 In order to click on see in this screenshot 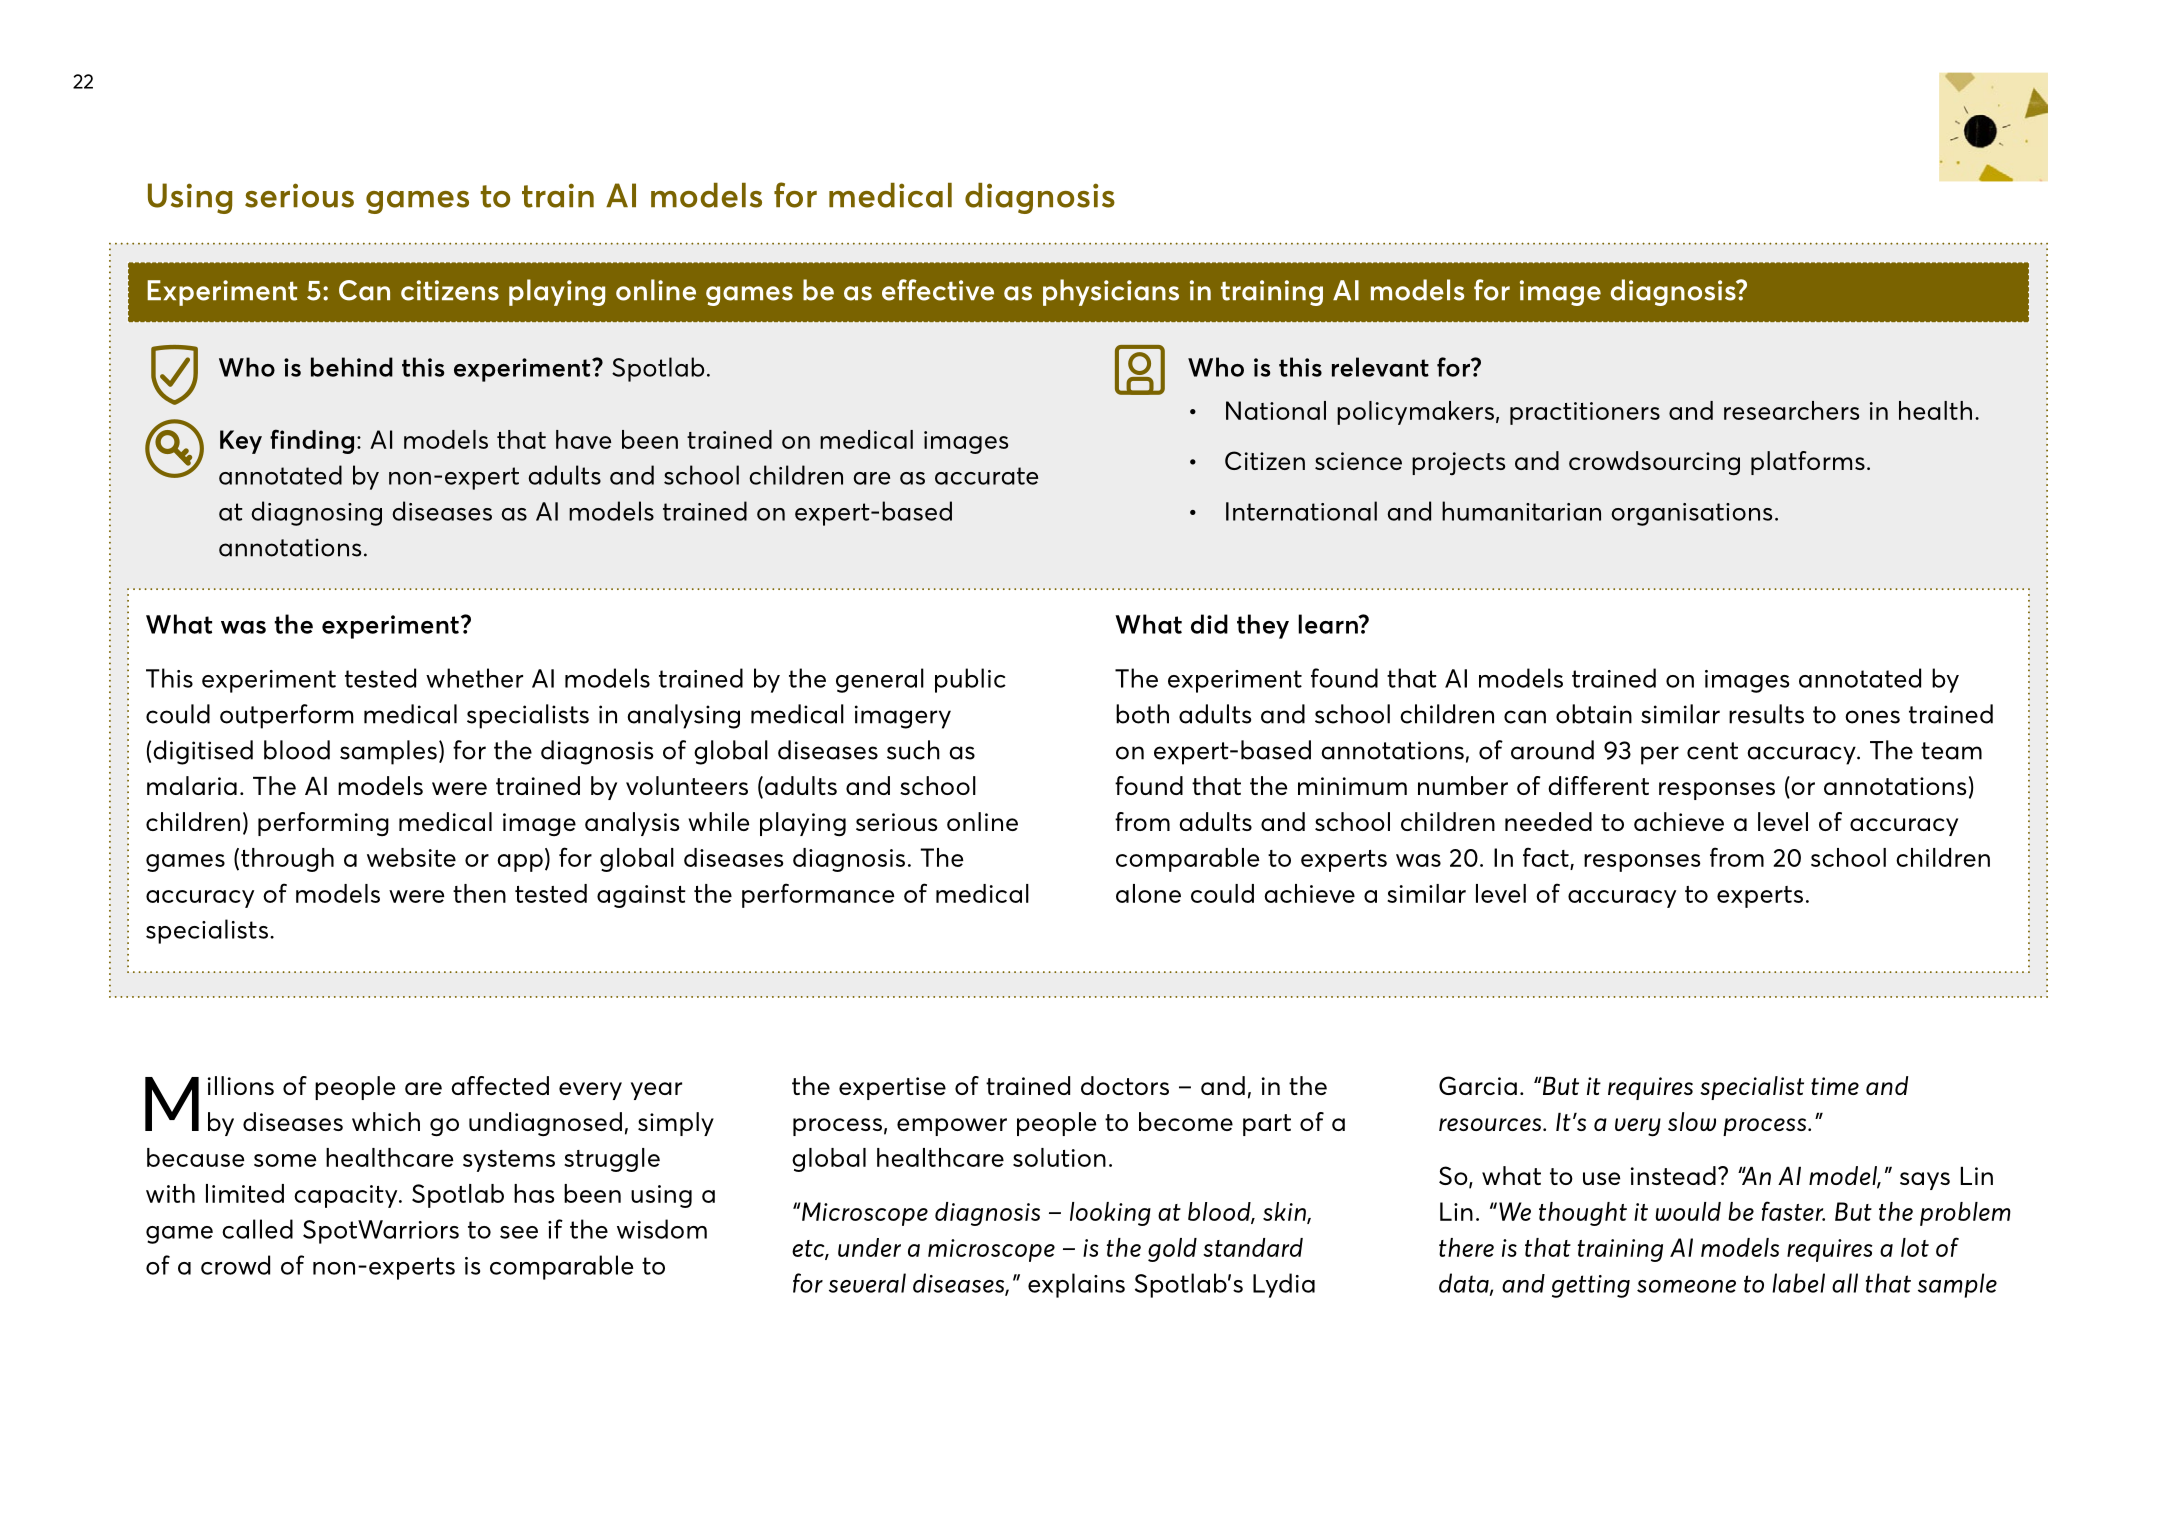, I will do `click(519, 1232)`.
